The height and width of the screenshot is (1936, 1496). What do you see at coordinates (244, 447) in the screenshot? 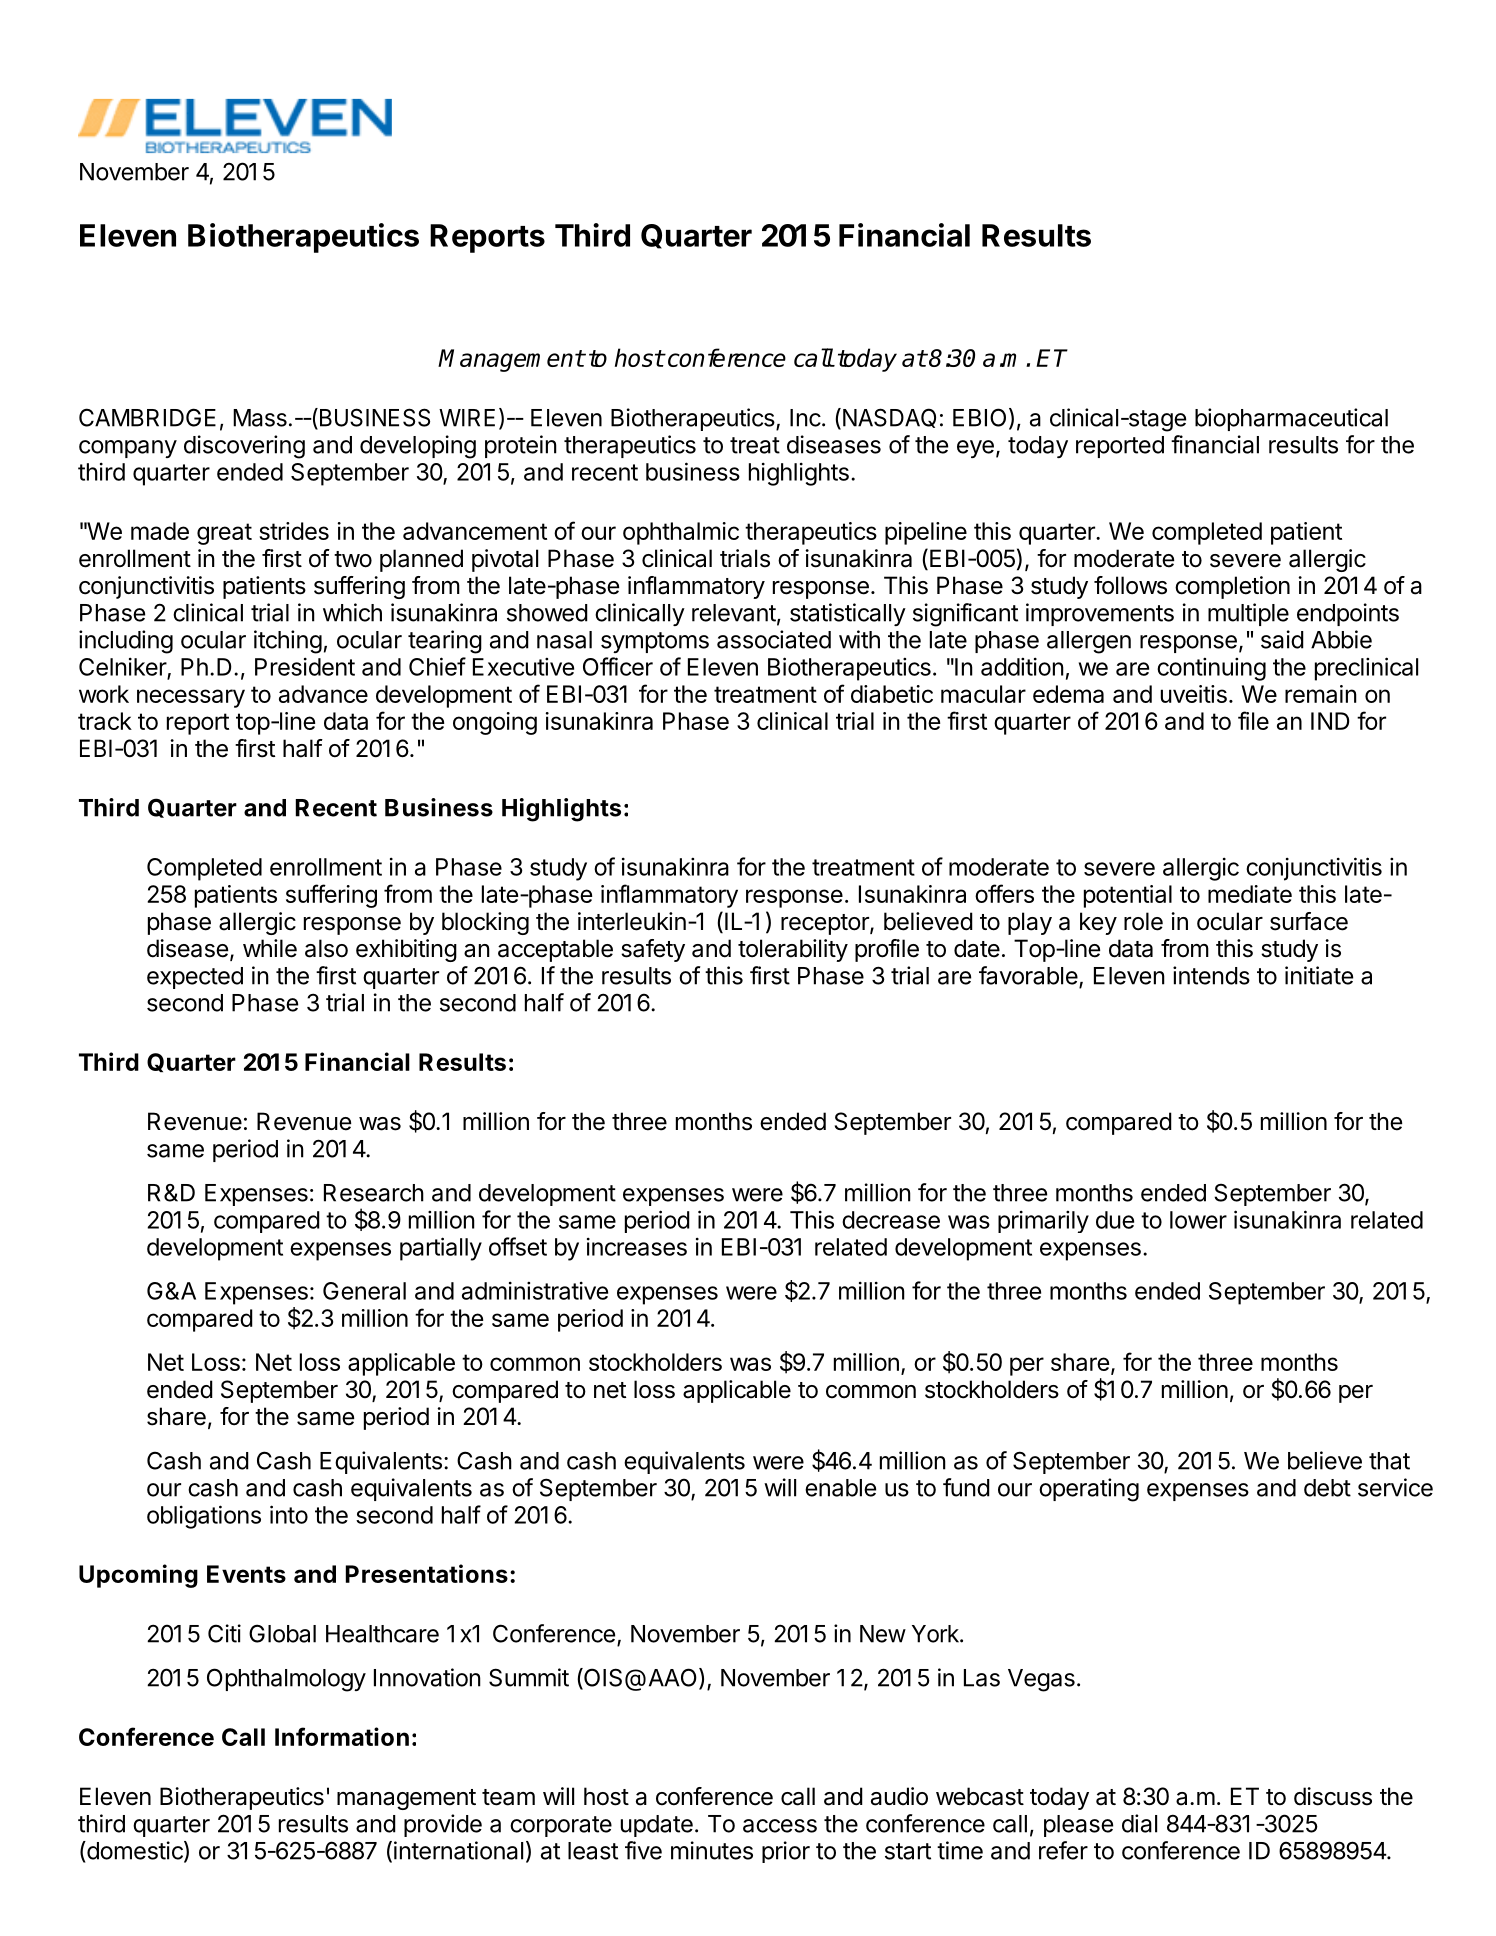
I see `discovering` at bounding box center [244, 447].
